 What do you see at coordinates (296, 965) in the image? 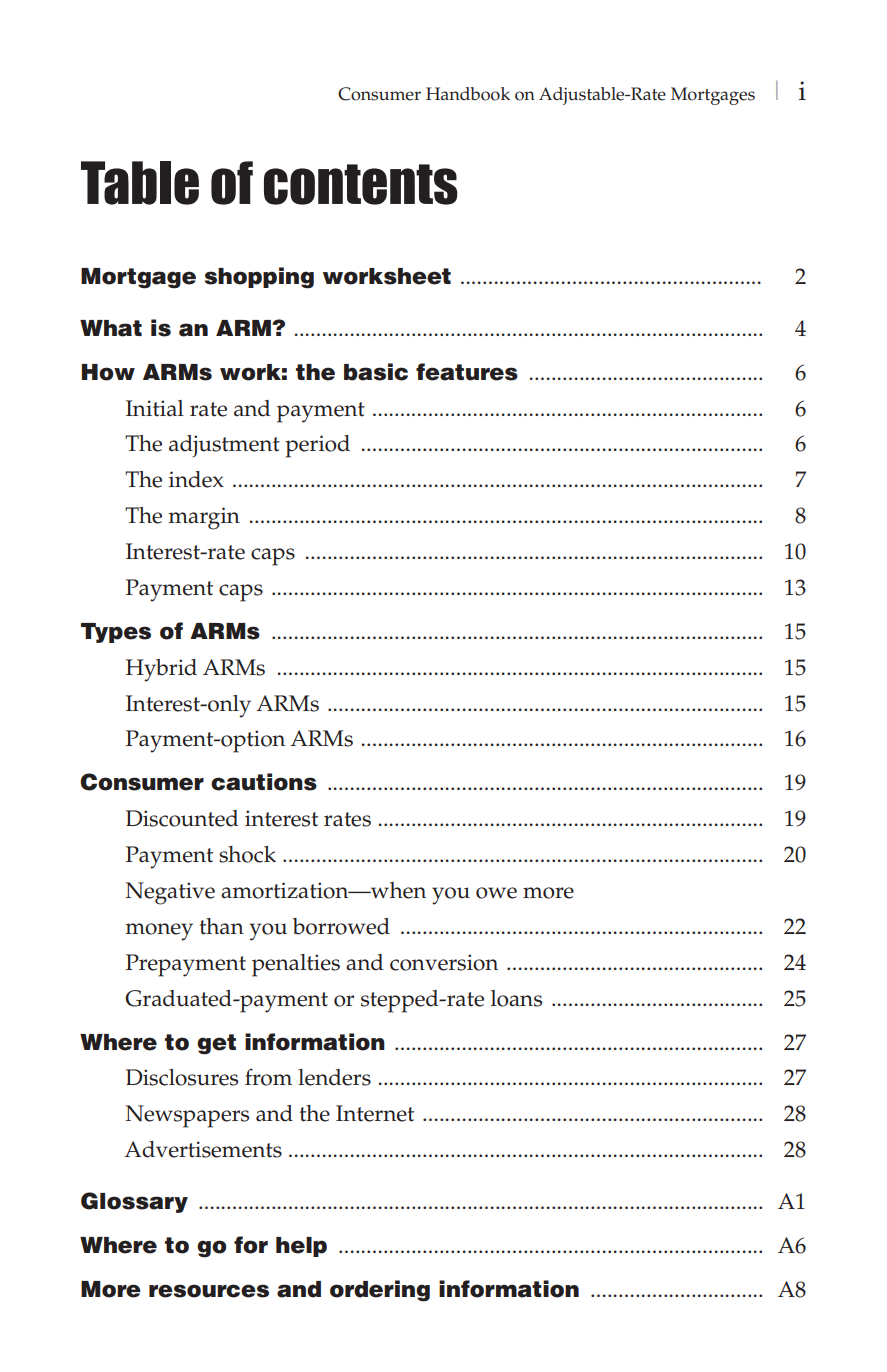
I see `penalties` at bounding box center [296, 965].
